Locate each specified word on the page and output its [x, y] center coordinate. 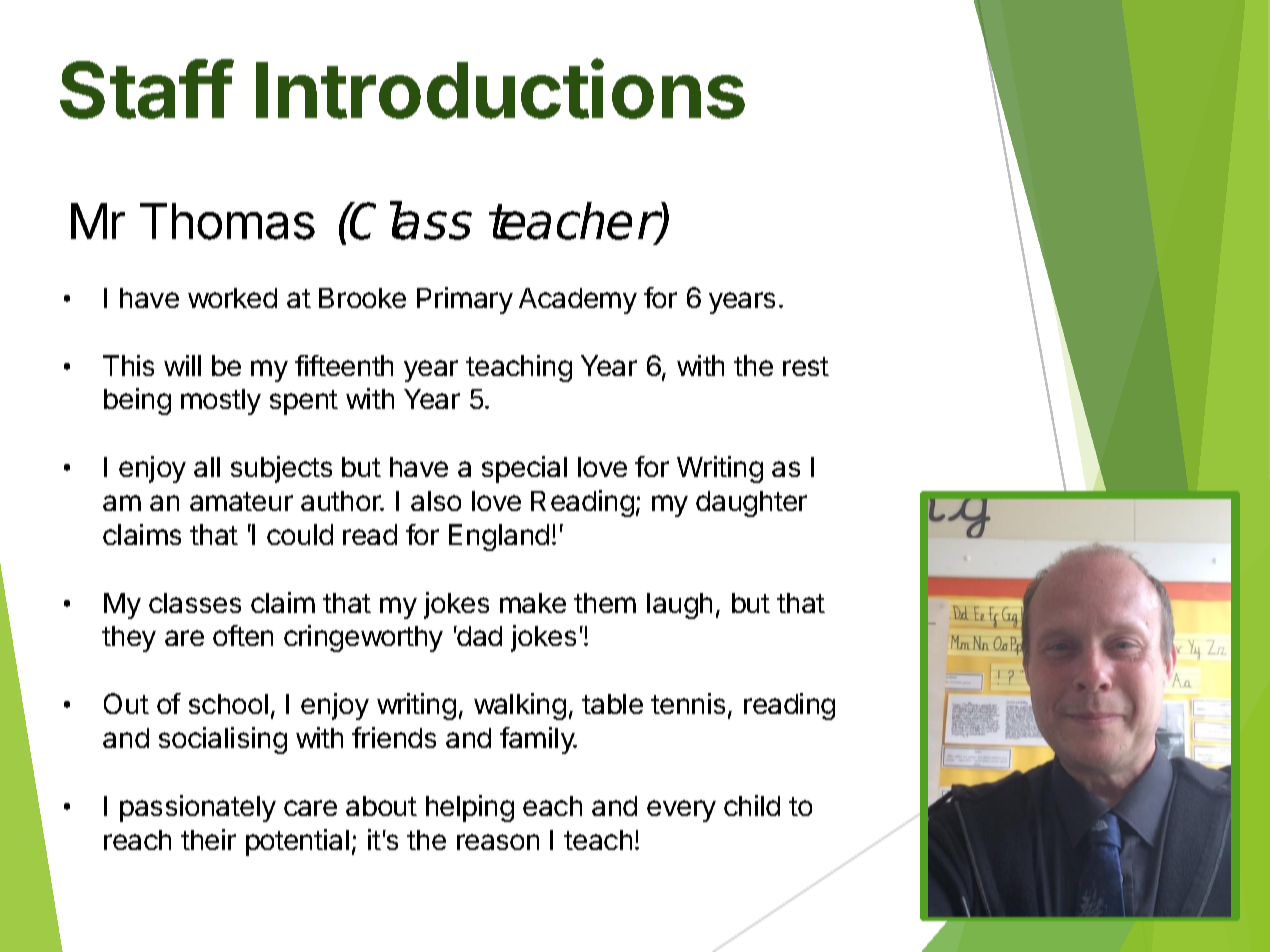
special [524, 469]
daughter [751, 504]
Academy [578, 301]
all [207, 467]
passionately [198, 808]
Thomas [227, 221]
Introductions [500, 89]
